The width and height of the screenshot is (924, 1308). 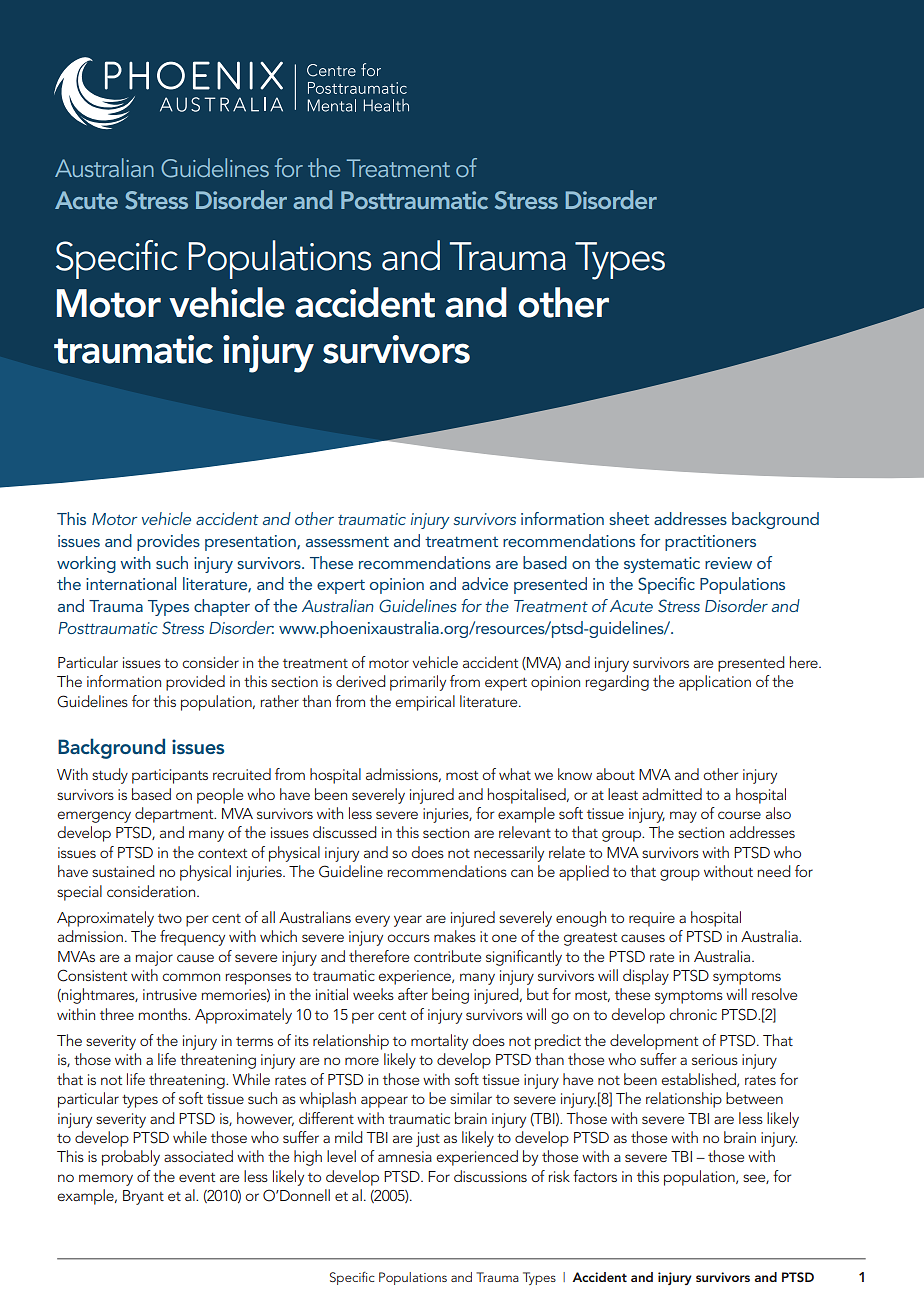 I want to click on amnesia, so click(x=405, y=1156).
